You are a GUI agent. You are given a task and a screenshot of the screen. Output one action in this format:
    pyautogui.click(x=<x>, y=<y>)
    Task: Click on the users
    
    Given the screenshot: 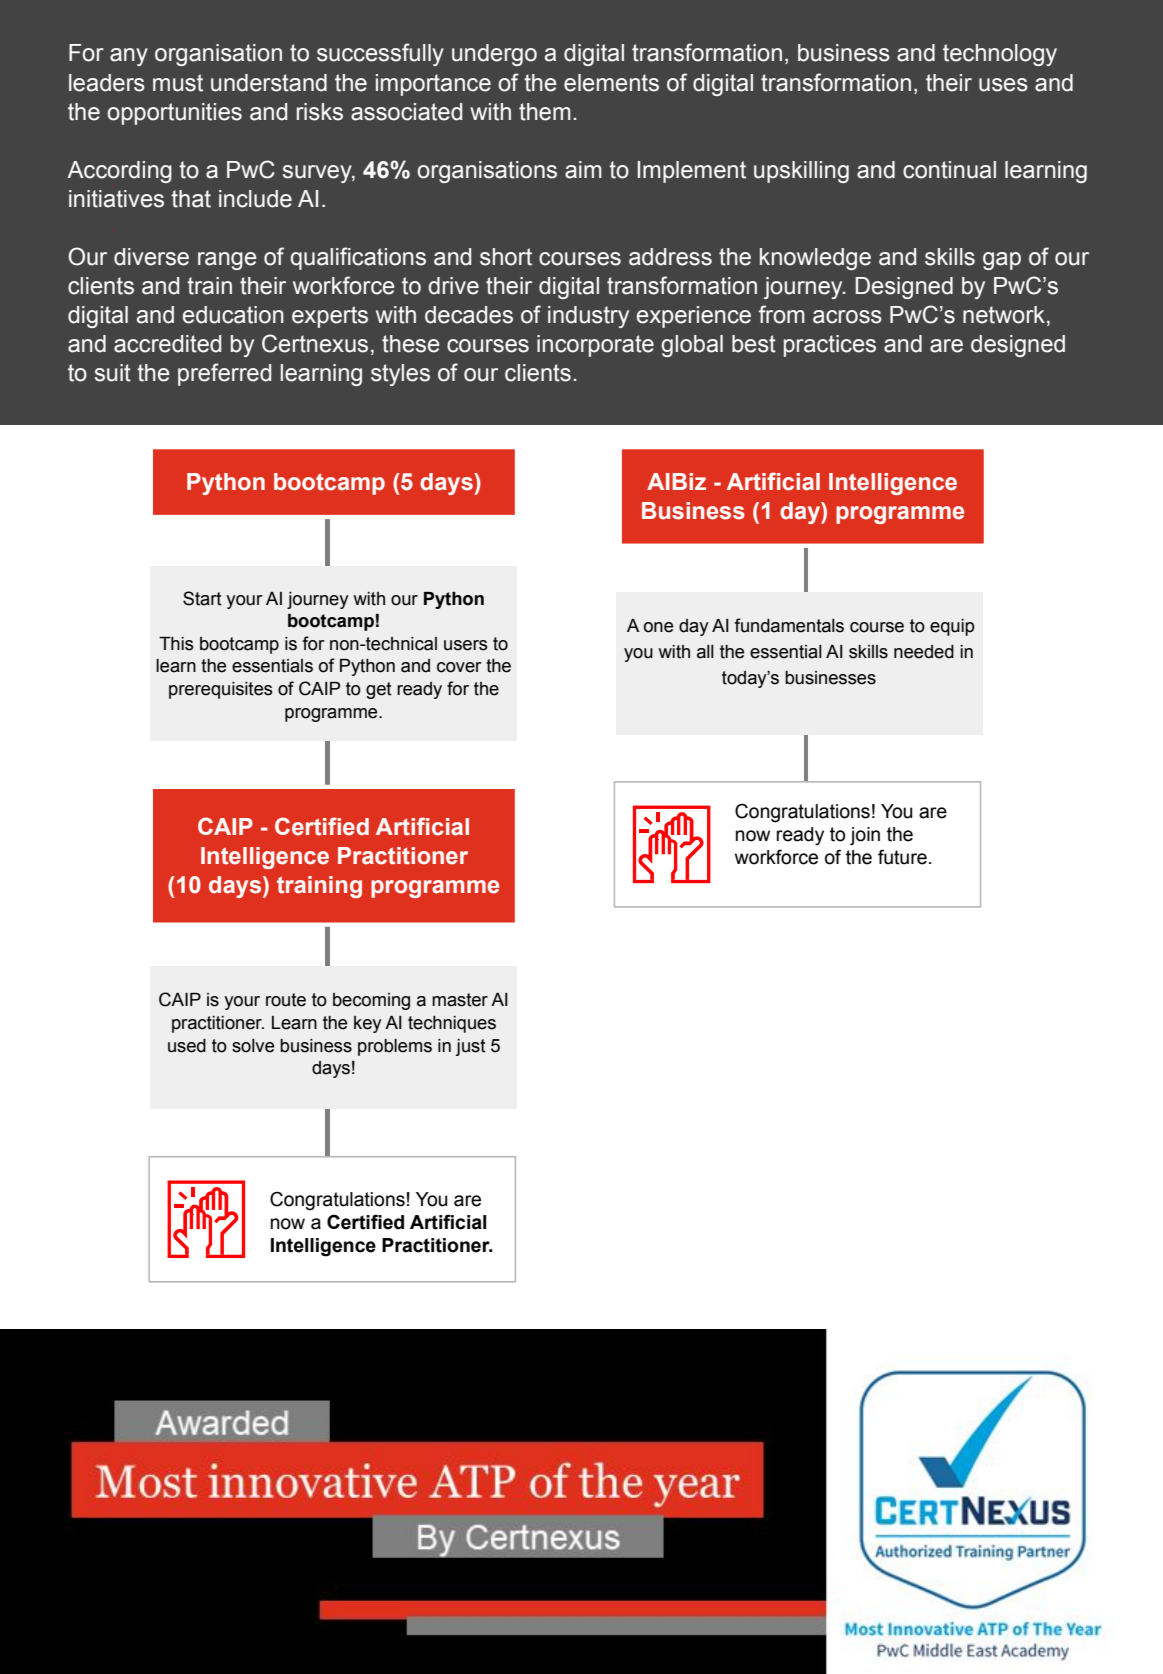 What is the action you would take?
    pyautogui.click(x=466, y=645)
